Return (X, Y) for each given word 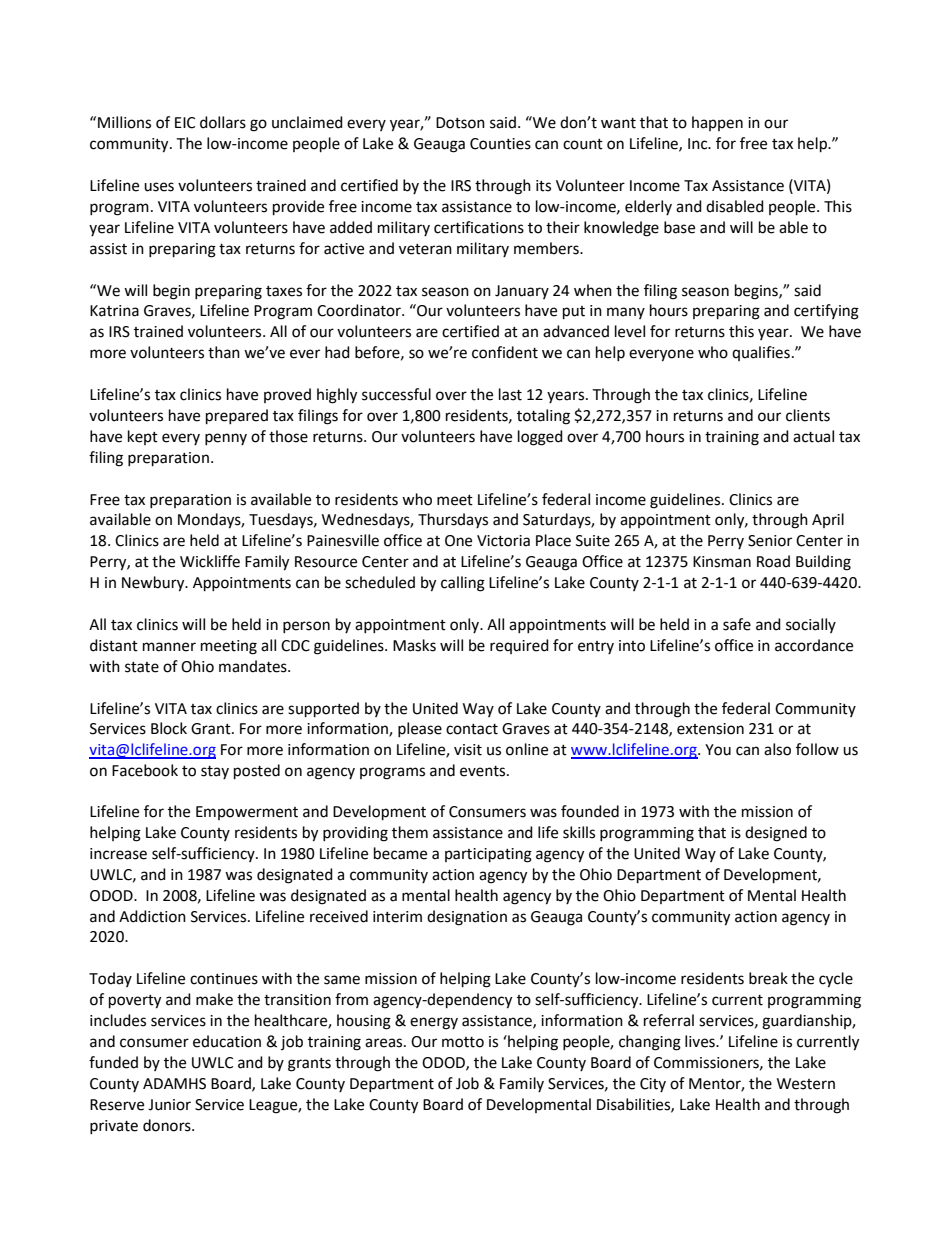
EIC (185, 123)
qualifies (761, 353)
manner (169, 647)
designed (776, 834)
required (519, 646)
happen (717, 123)
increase (118, 854)
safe (737, 624)
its (543, 186)
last (510, 394)
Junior (169, 1105)
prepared (237, 417)
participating (488, 855)
